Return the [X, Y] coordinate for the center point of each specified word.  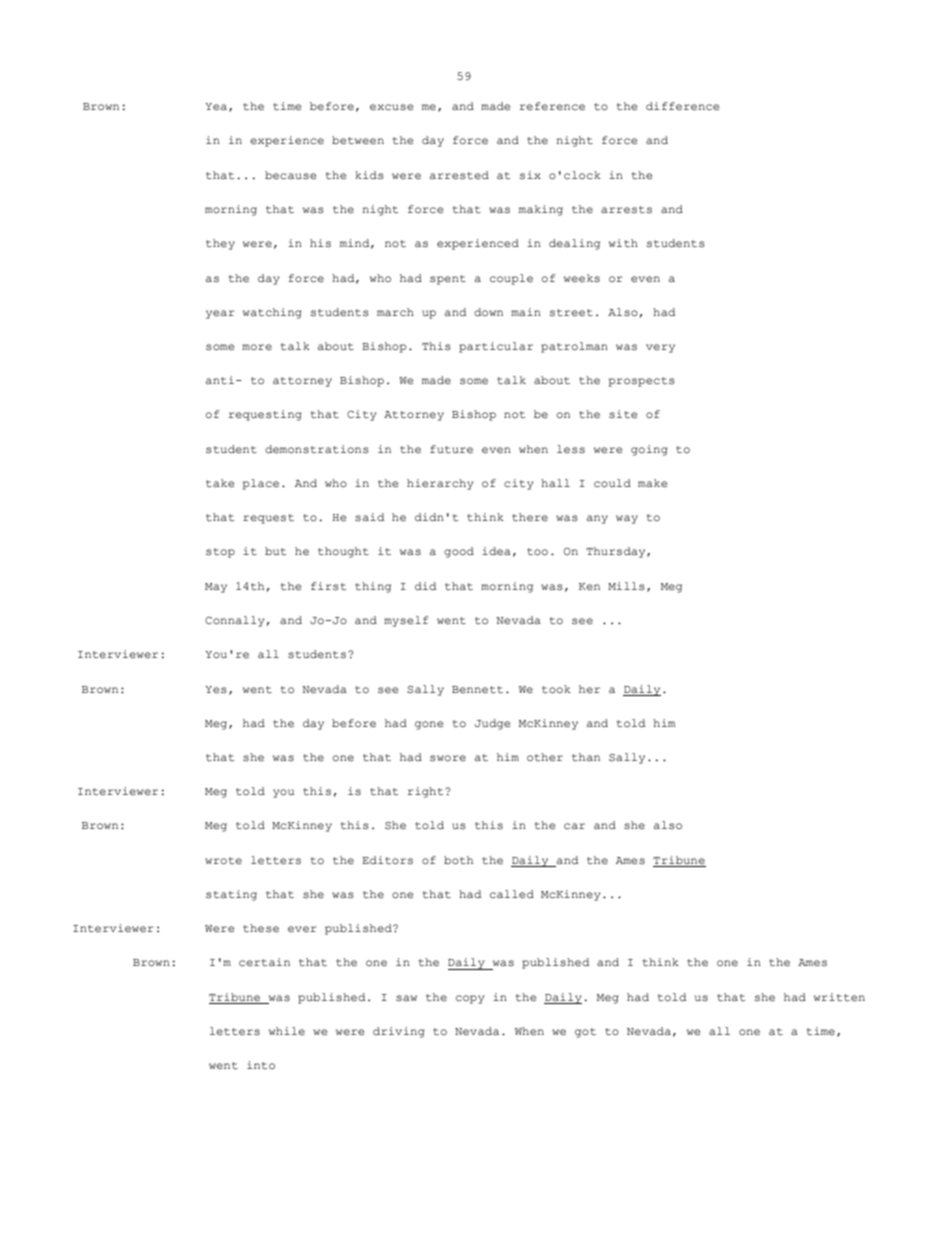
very [660, 348]
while [287, 1031]
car [574, 826]
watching [272, 313]
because [290, 175]
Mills [626, 586]
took [556, 689]
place [261, 484]
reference [552, 106]
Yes [216, 690]
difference [682, 106]
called [512, 894]
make [652, 483]
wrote [223, 860]
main [526, 312]
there [530, 517]
